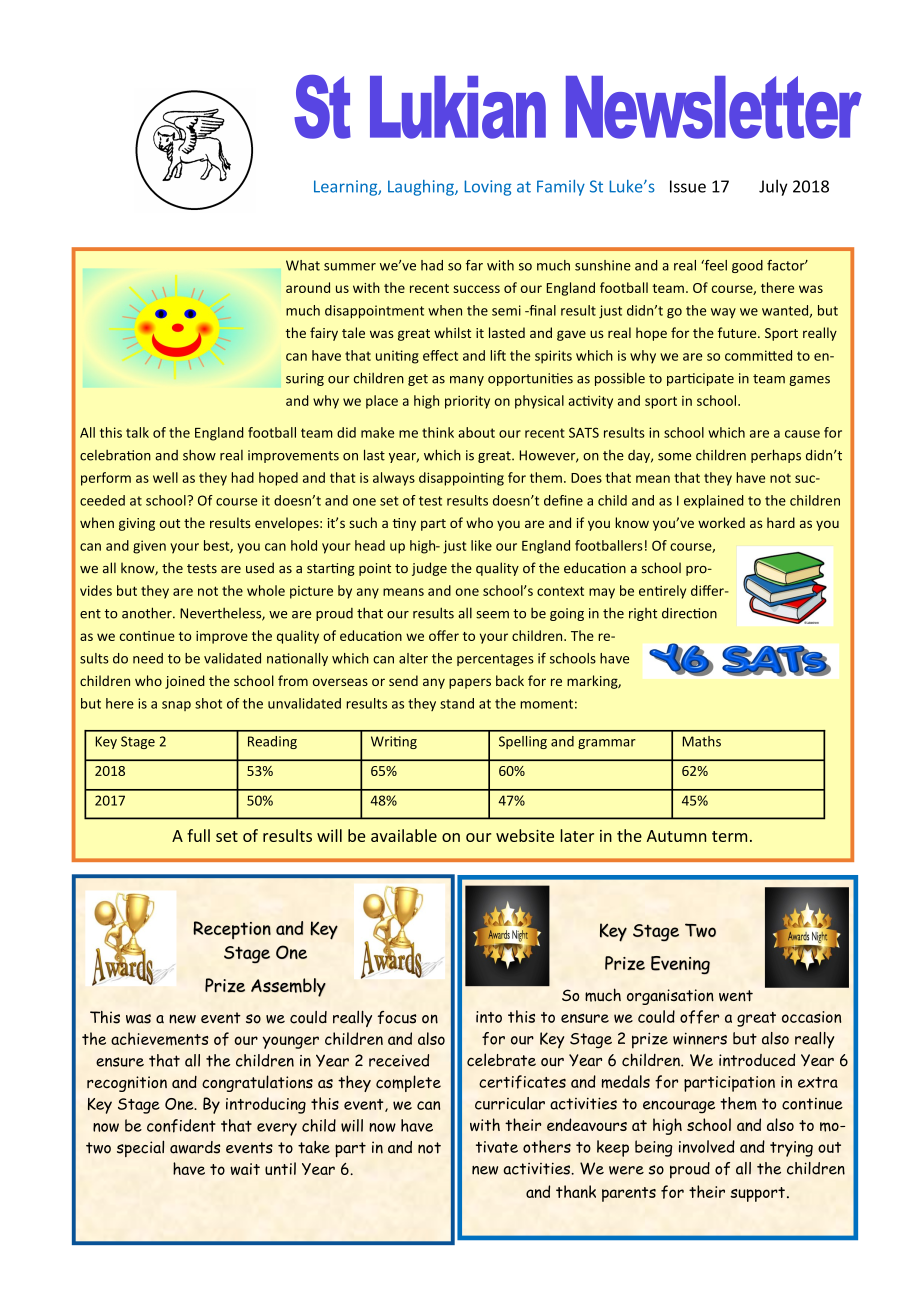 This image has height=1308, width=924. I want to click on term, so click(729, 836).
